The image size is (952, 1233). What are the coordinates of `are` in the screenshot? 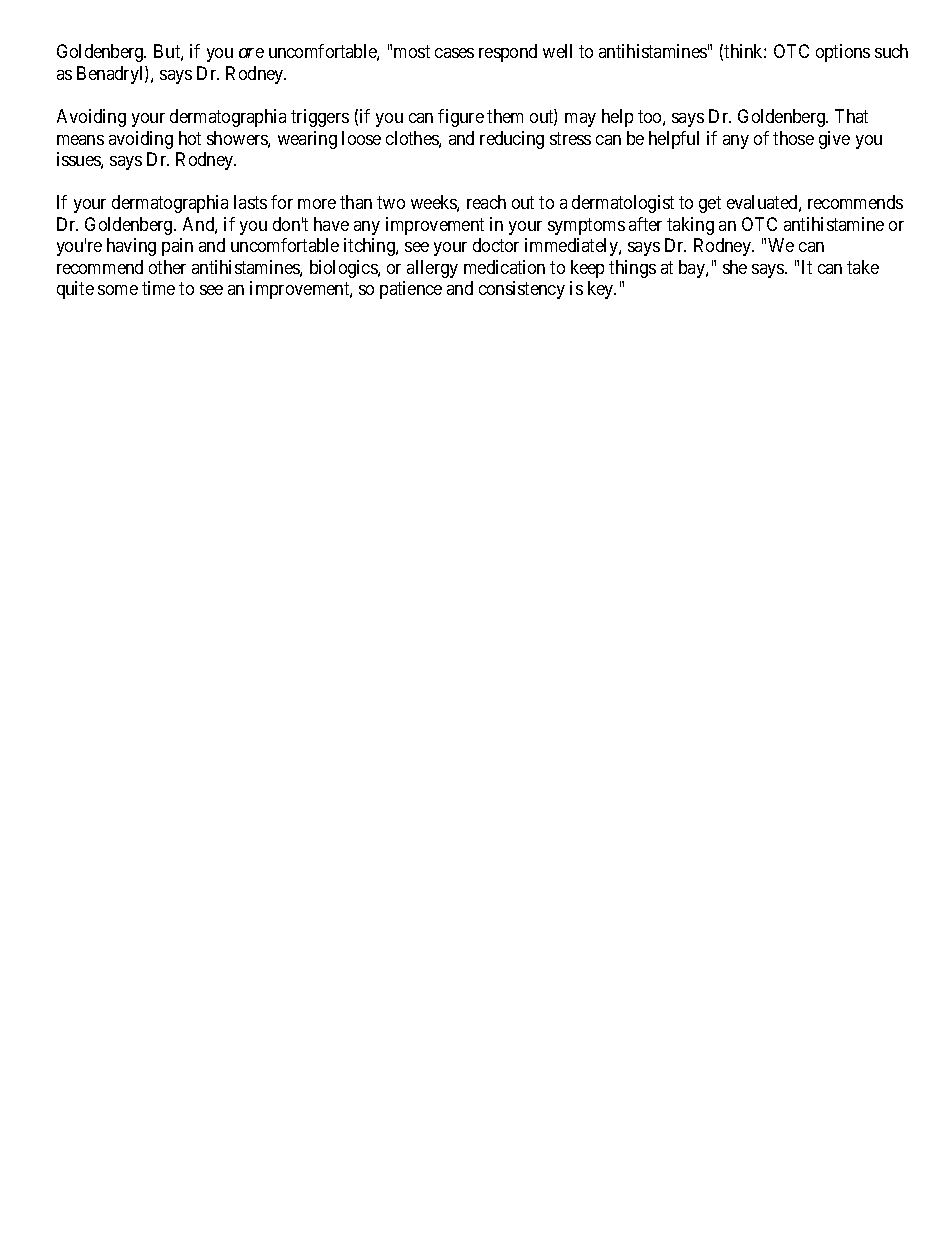 It's located at (251, 53).
